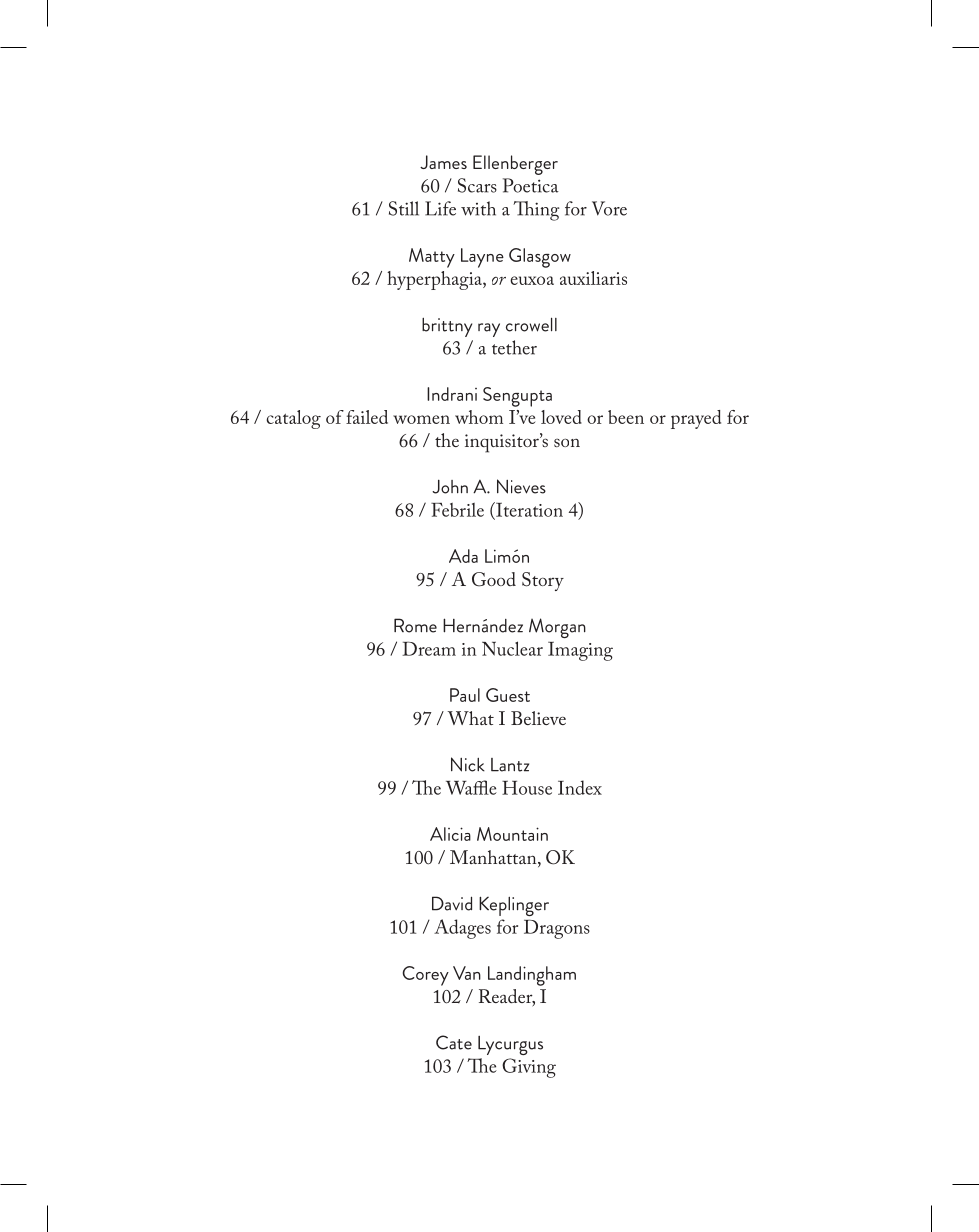  What do you see at coordinates (404, 208) in the screenshot?
I see `Still` at bounding box center [404, 208].
